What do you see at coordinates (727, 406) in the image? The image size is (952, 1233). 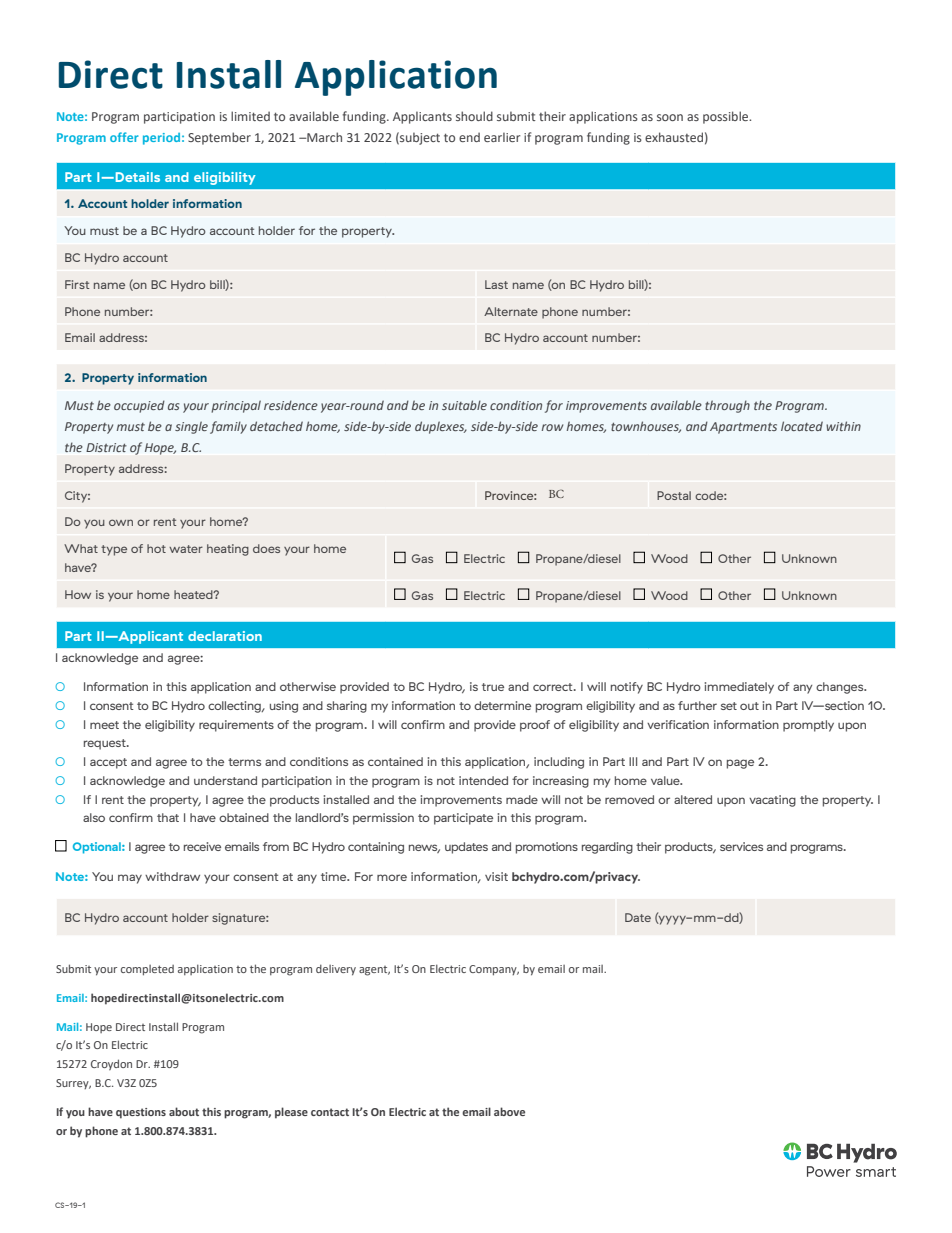 I see `through` at bounding box center [727, 406].
